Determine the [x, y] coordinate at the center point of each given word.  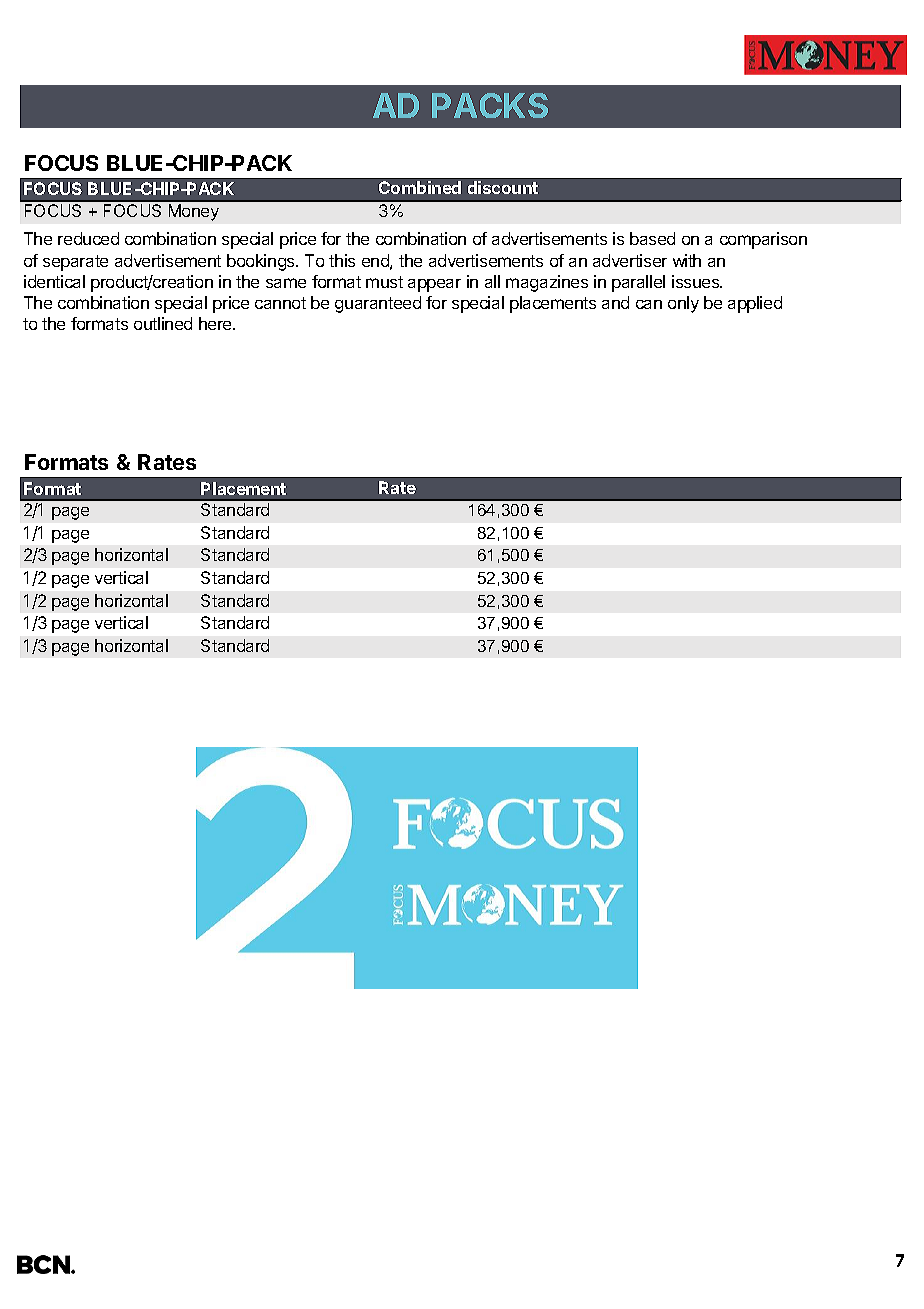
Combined [420, 187]
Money [194, 212]
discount [503, 187]
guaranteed [378, 304]
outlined [163, 323]
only [683, 304]
